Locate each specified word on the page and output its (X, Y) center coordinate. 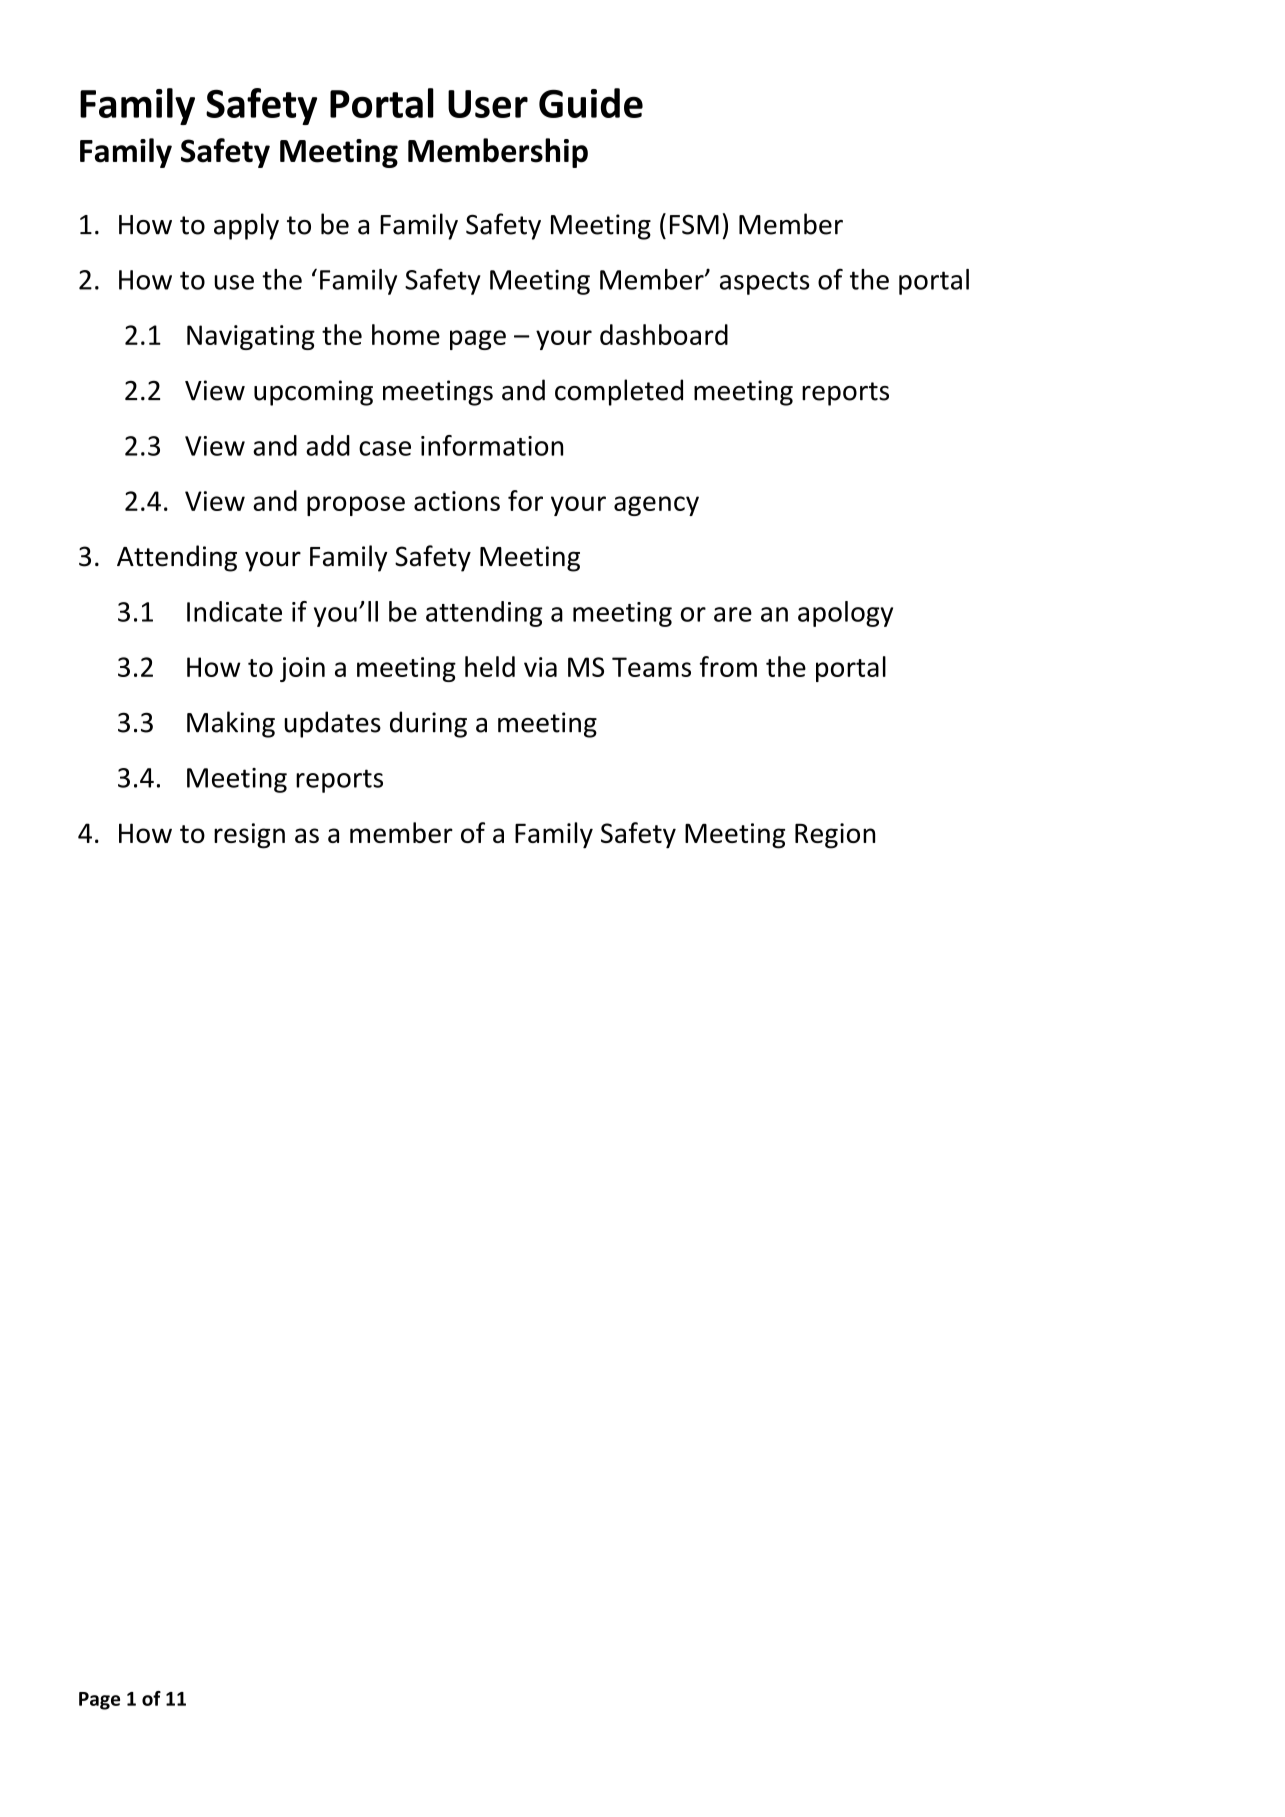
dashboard (664, 334)
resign (249, 836)
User (488, 104)
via (540, 667)
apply (246, 226)
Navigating (251, 337)
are (733, 614)
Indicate (234, 611)
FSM (694, 224)
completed (619, 392)
